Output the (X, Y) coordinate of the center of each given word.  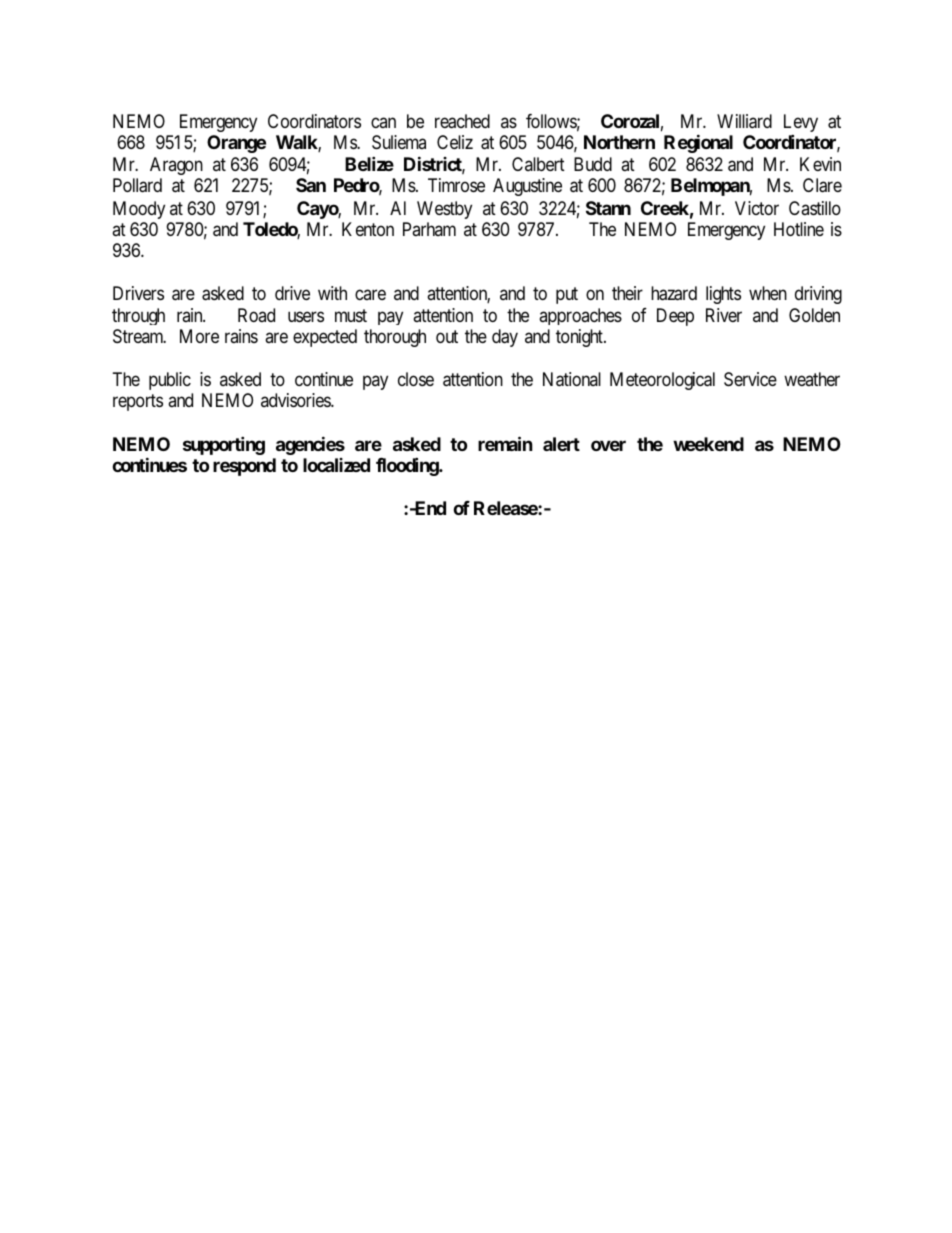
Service (750, 379)
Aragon (176, 166)
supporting (224, 445)
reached (462, 121)
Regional (698, 143)
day (505, 338)
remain (505, 443)
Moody (139, 210)
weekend (708, 444)
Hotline (799, 229)
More (199, 336)
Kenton (368, 229)
